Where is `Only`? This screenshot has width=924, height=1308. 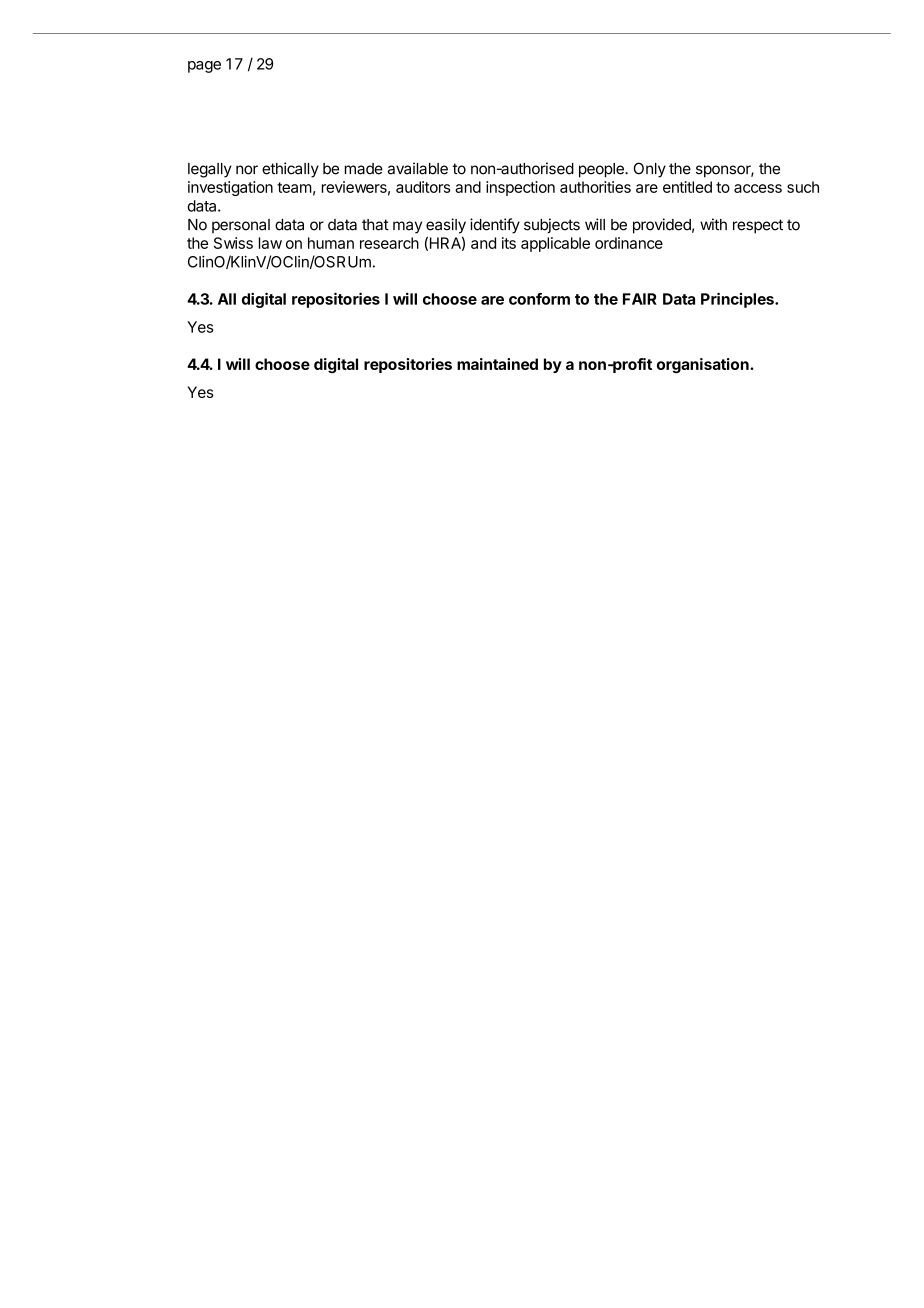 Only is located at coordinates (650, 170).
